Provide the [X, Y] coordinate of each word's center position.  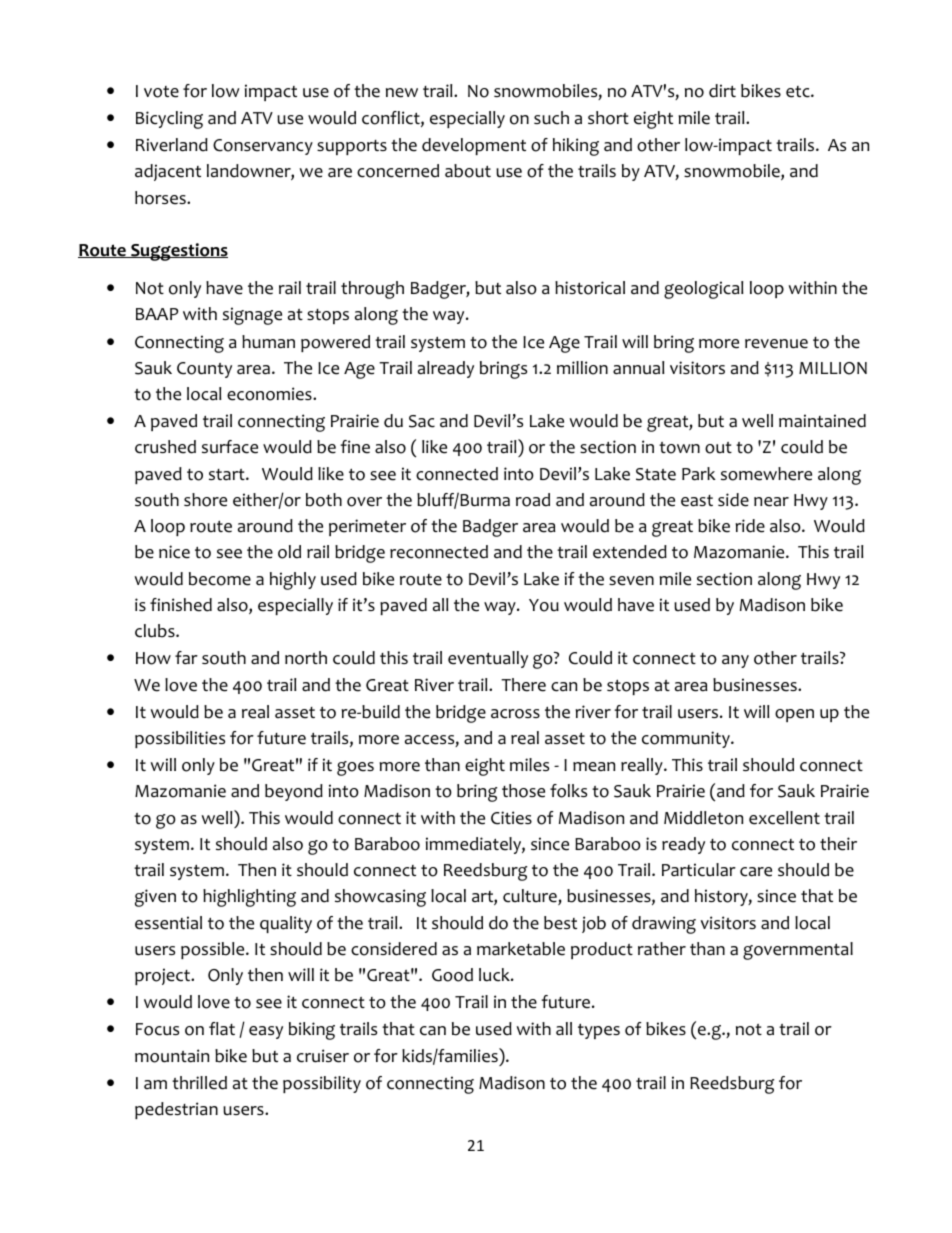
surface [230, 447]
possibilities [180, 739]
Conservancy [263, 147]
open [794, 715]
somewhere [766, 474]
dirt [722, 91]
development [474, 146]
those [523, 791]
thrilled [199, 1083]
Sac [422, 421]
